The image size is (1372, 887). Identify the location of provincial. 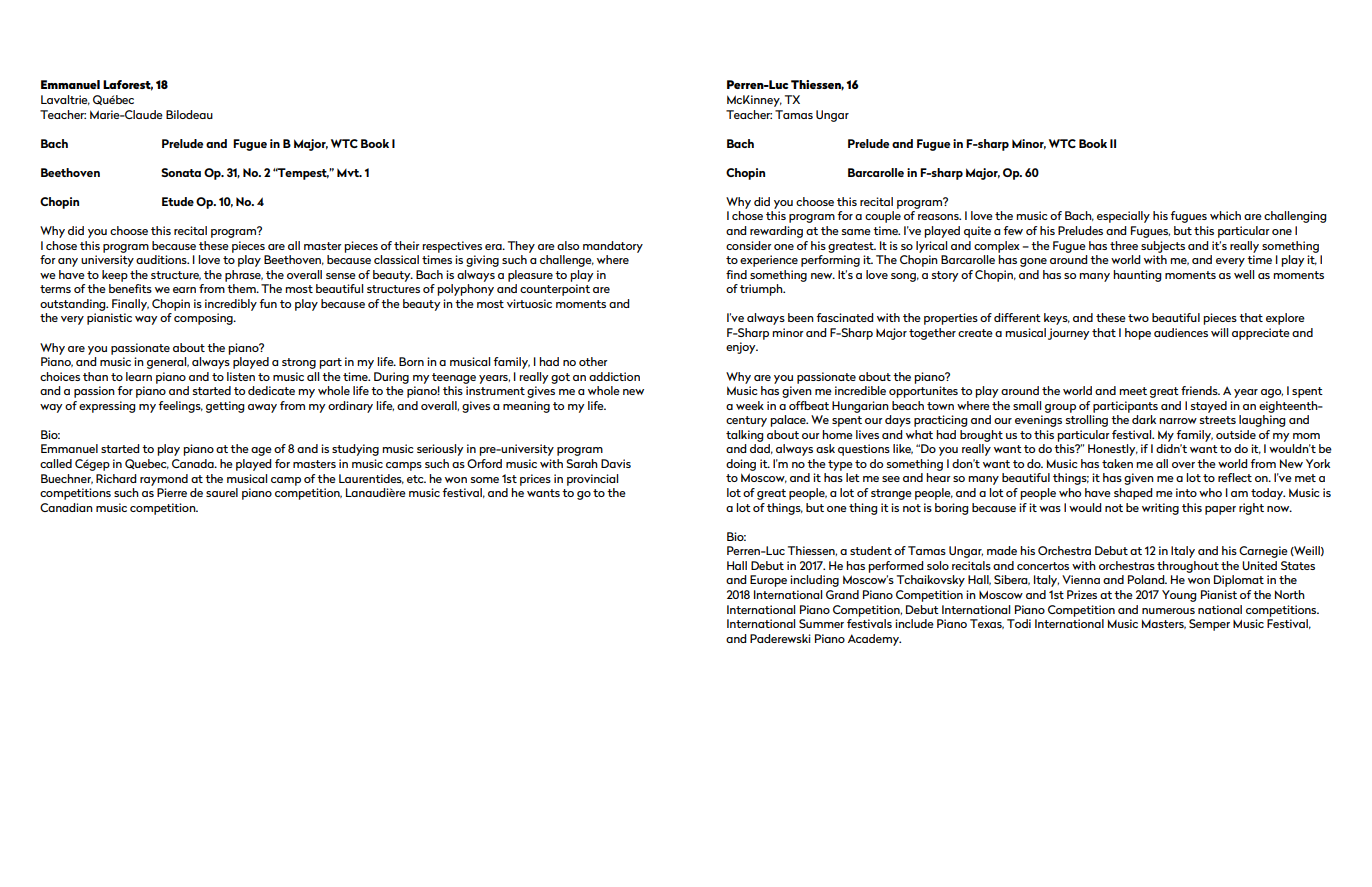
(592, 480).
